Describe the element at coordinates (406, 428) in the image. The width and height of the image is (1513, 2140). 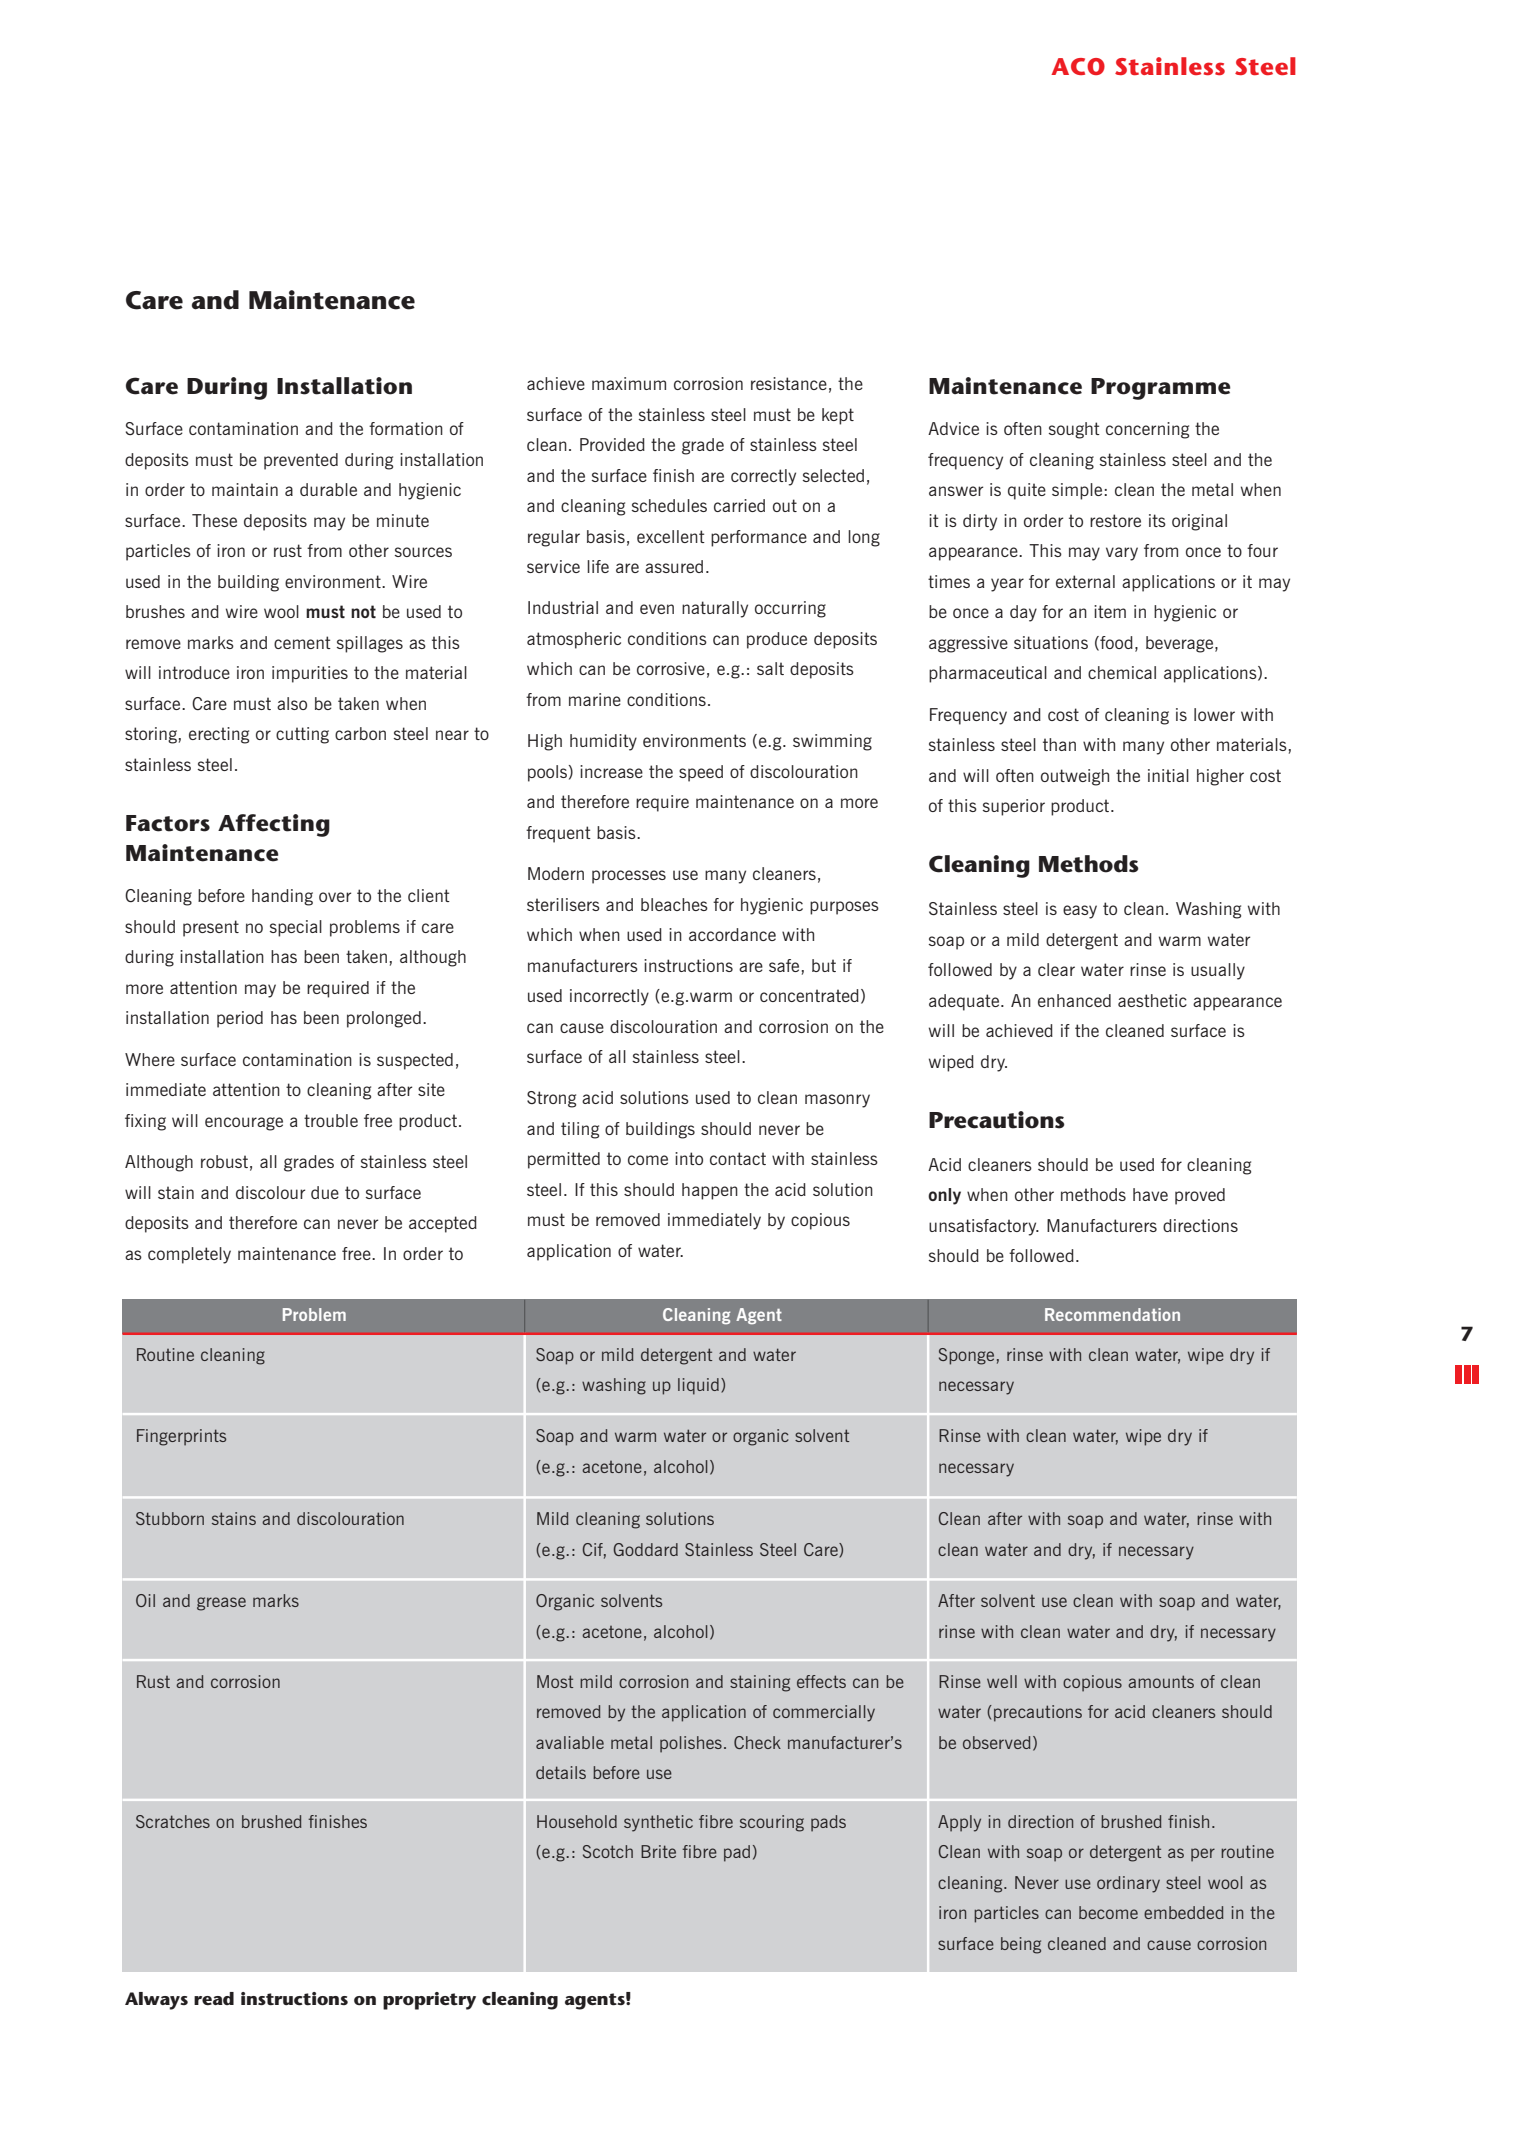
I see `formation` at that location.
